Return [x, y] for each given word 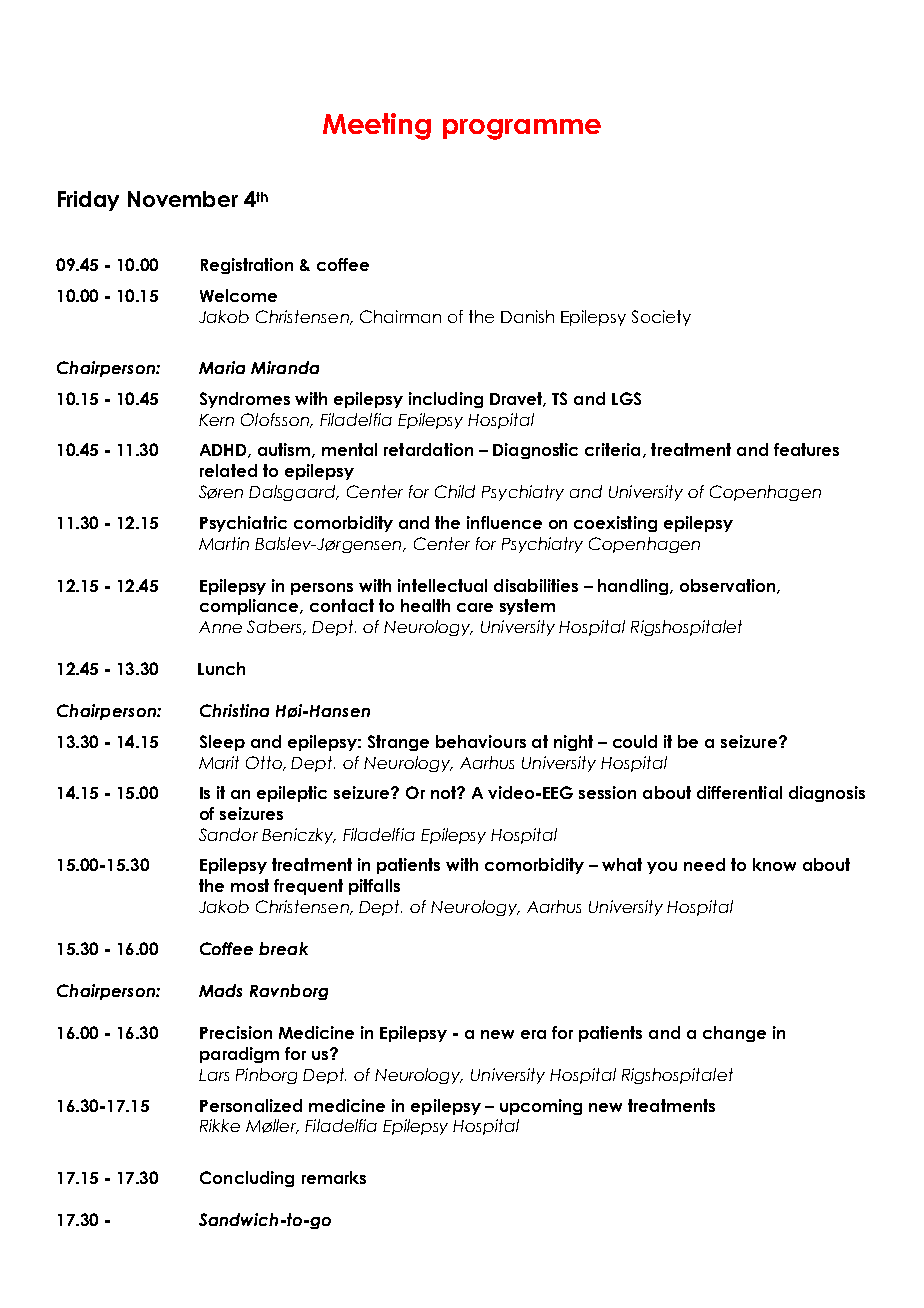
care [475, 607]
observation [729, 586]
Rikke [220, 1125]
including [446, 400]
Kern [216, 420]
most [250, 885]
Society [661, 318]
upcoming [541, 1107]
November [183, 199]
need [704, 864]
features [806, 449]
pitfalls [374, 887]
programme [522, 129]
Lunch [221, 668]
